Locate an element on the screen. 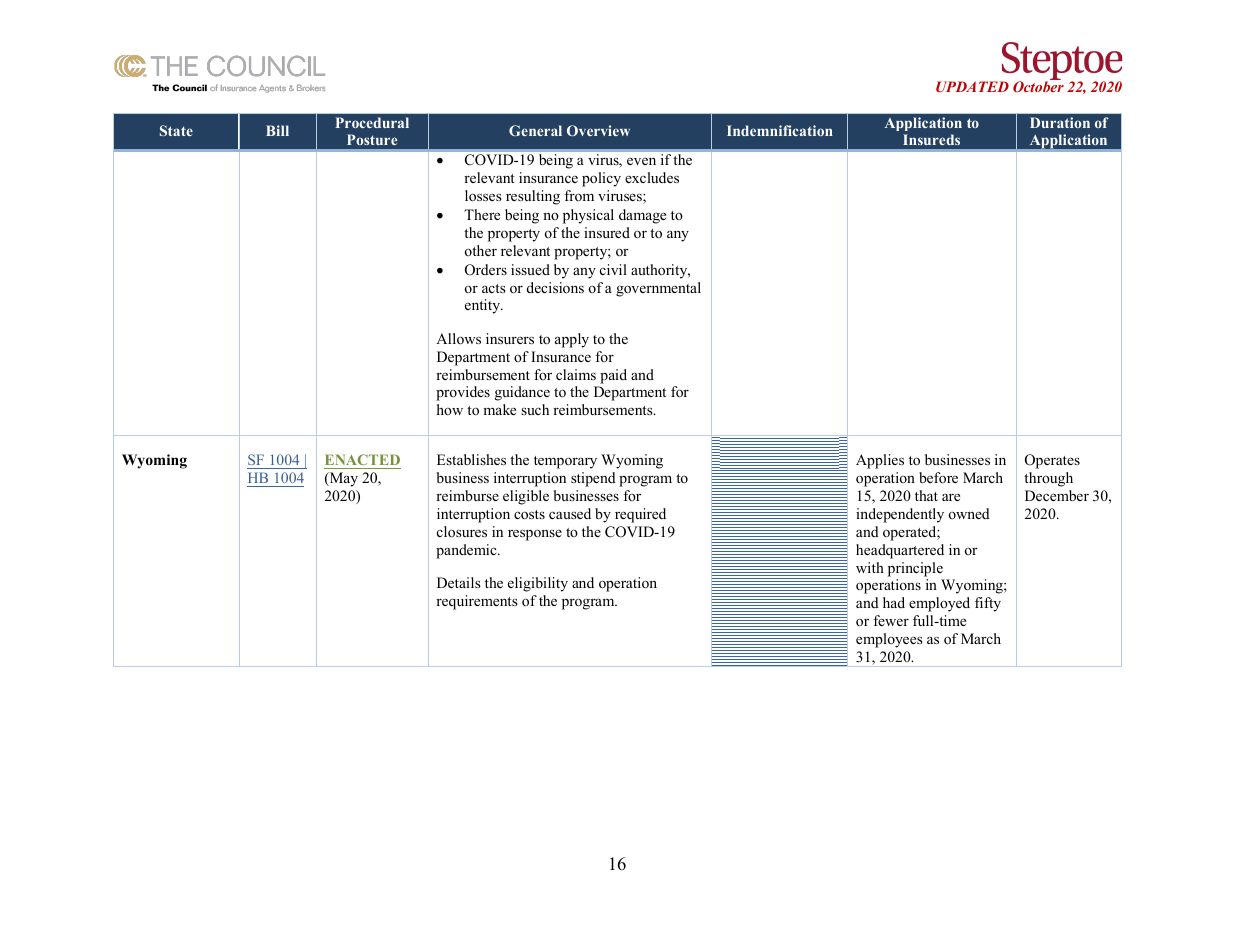 The image size is (1233, 952). UPDATED is located at coordinates (972, 86).
